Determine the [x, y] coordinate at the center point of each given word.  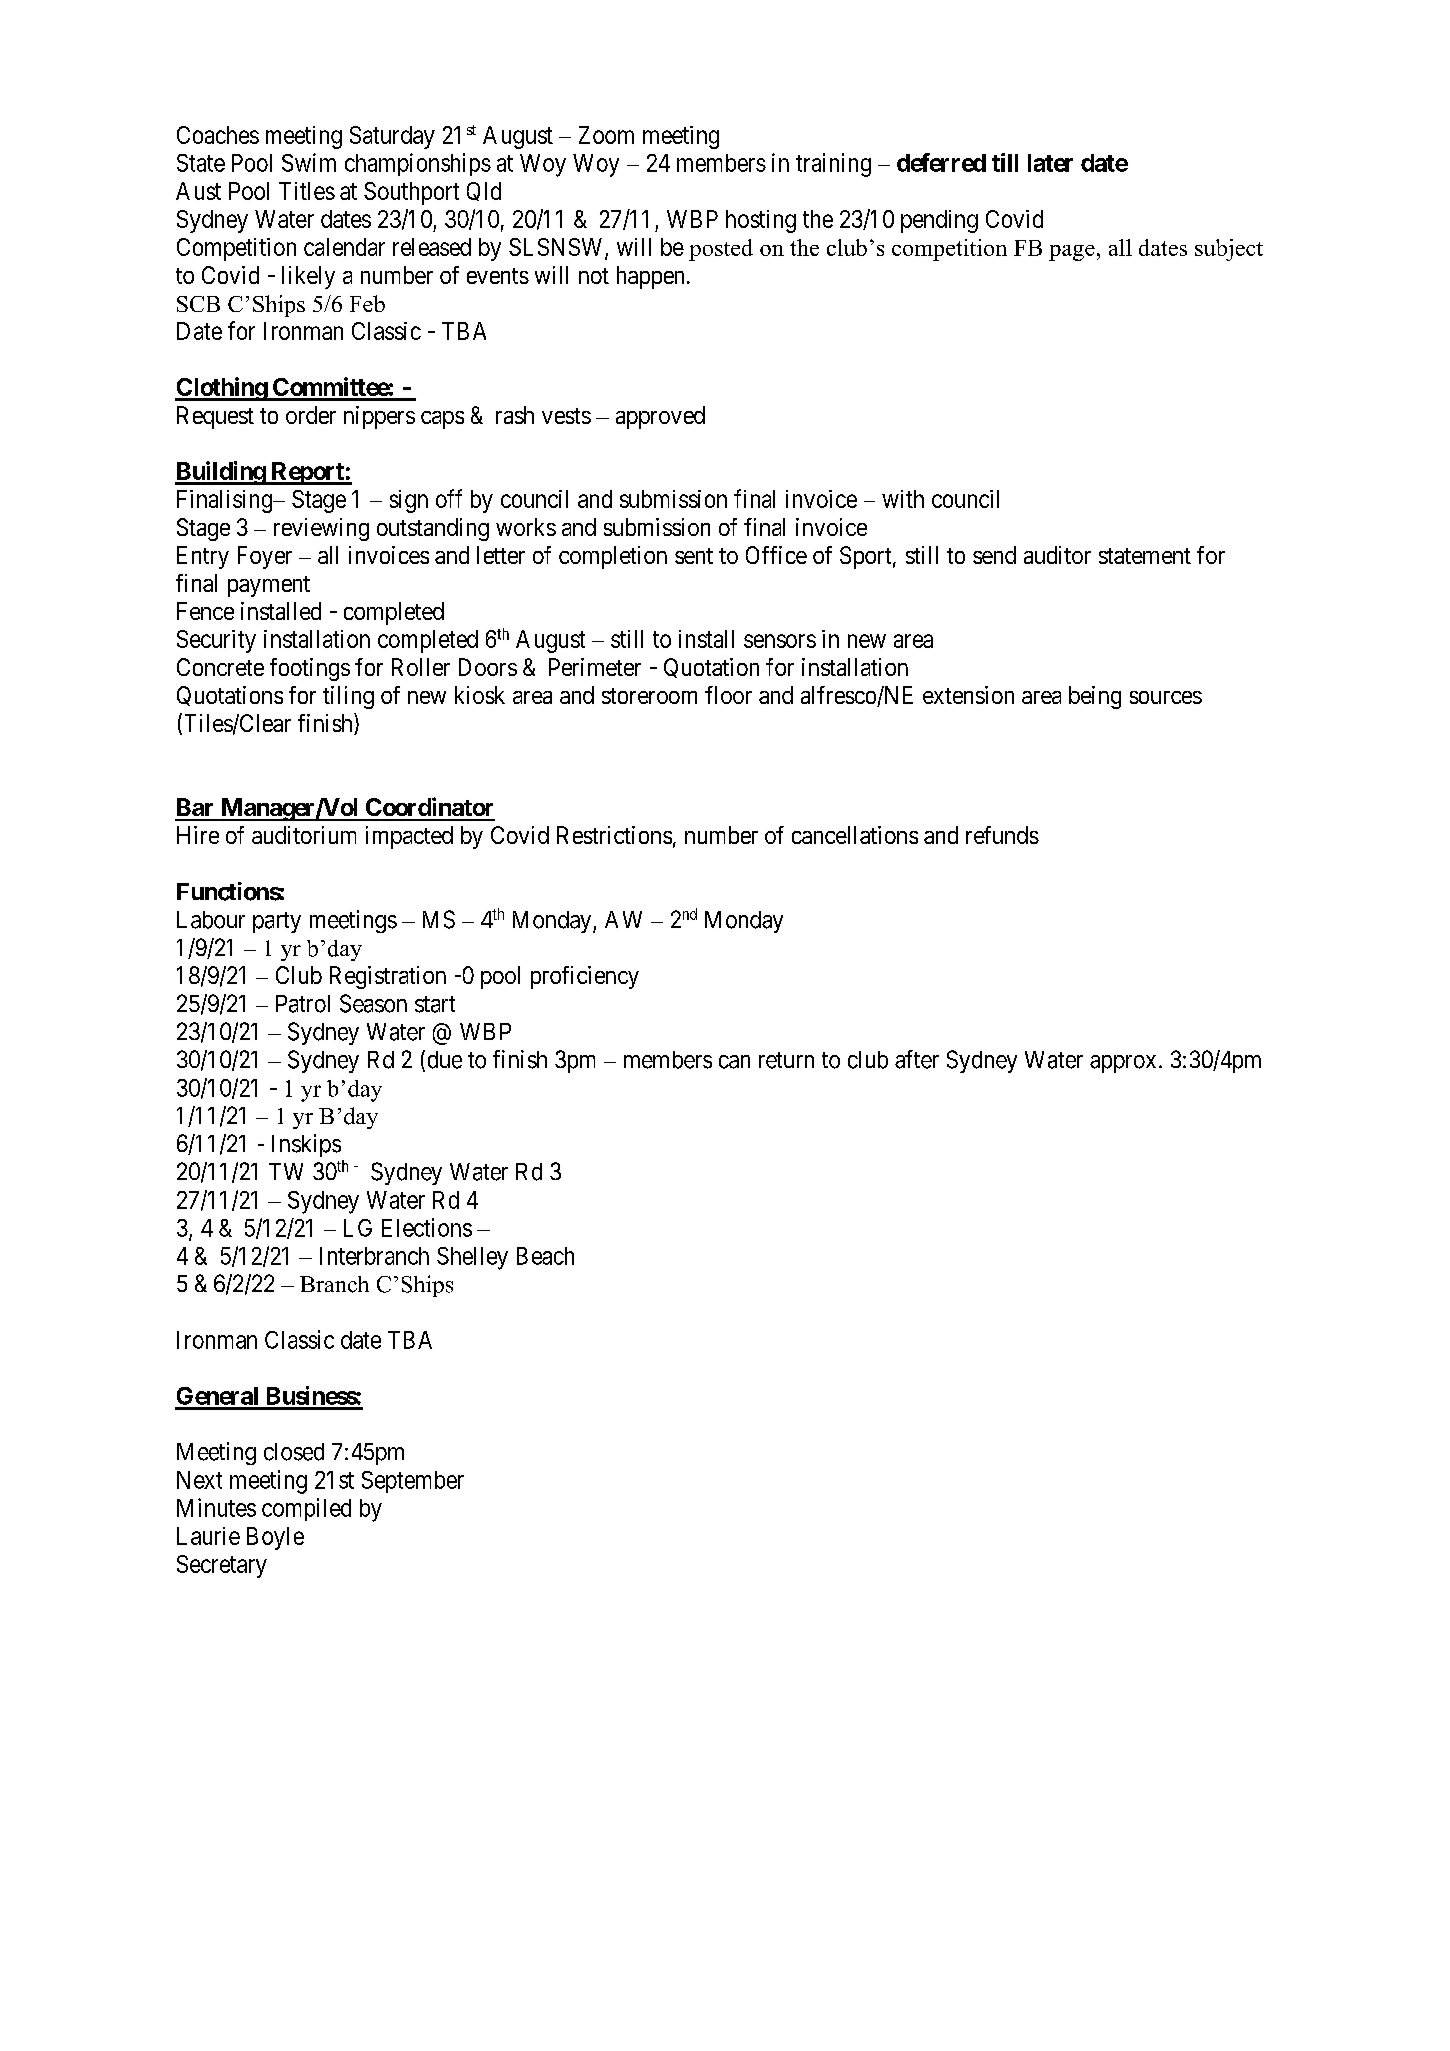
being [1095, 697]
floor [728, 695]
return [786, 1060]
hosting [761, 221]
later [1050, 163]
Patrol [303, 1004]
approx [1123, 1064]
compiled [306, 1509]
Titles [307, 191]
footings [310, 669]
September [413, 1482]
